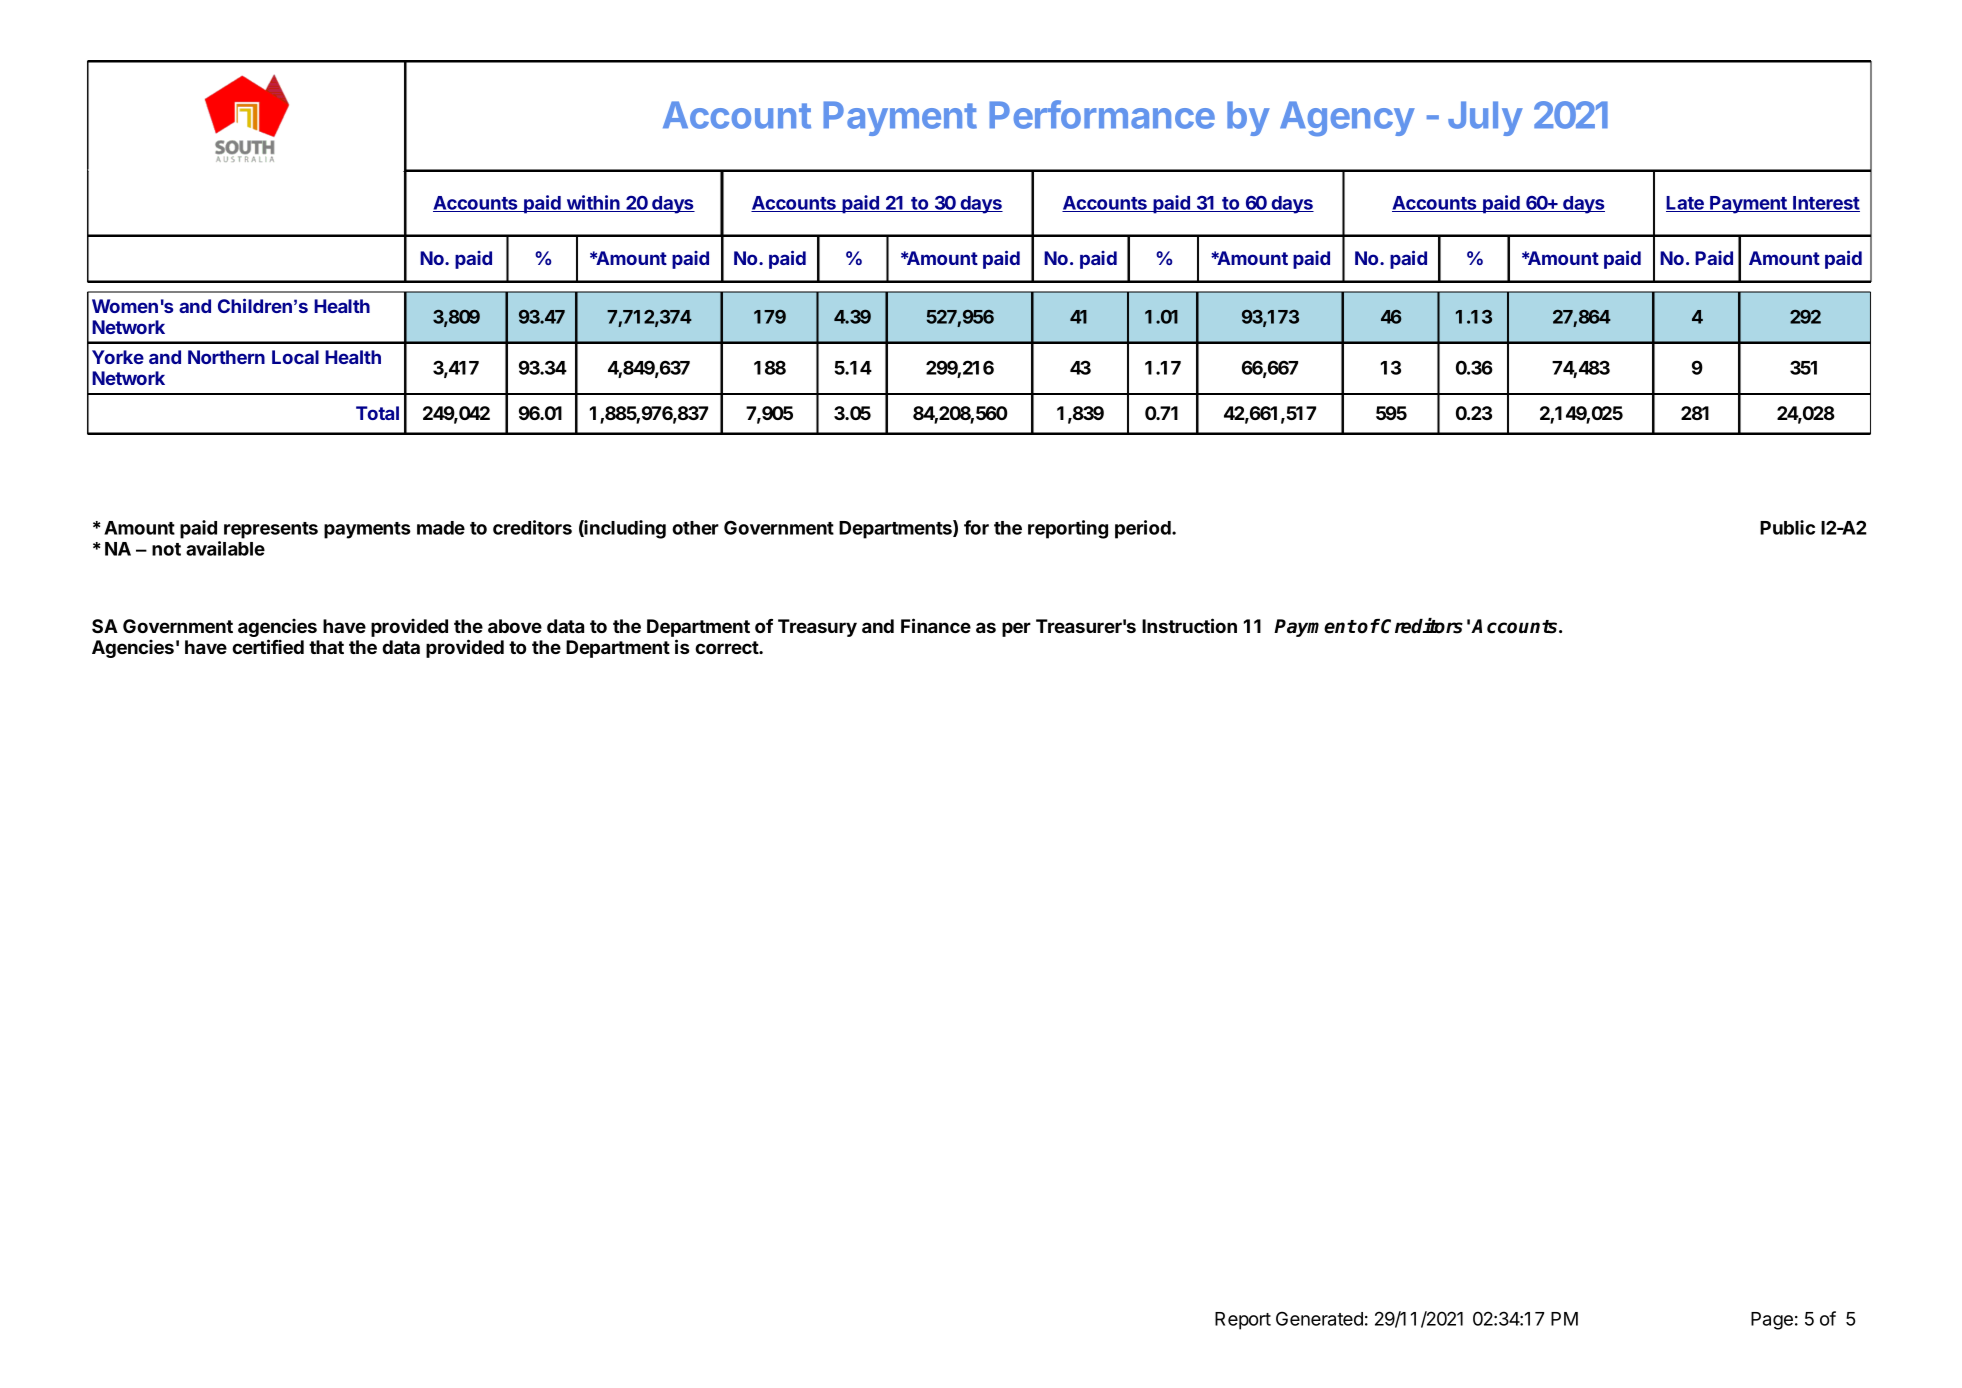 Image resolution: width=1962 pixels, height=1388 pixels. I want to click on Treasury, so click(817, 628).
